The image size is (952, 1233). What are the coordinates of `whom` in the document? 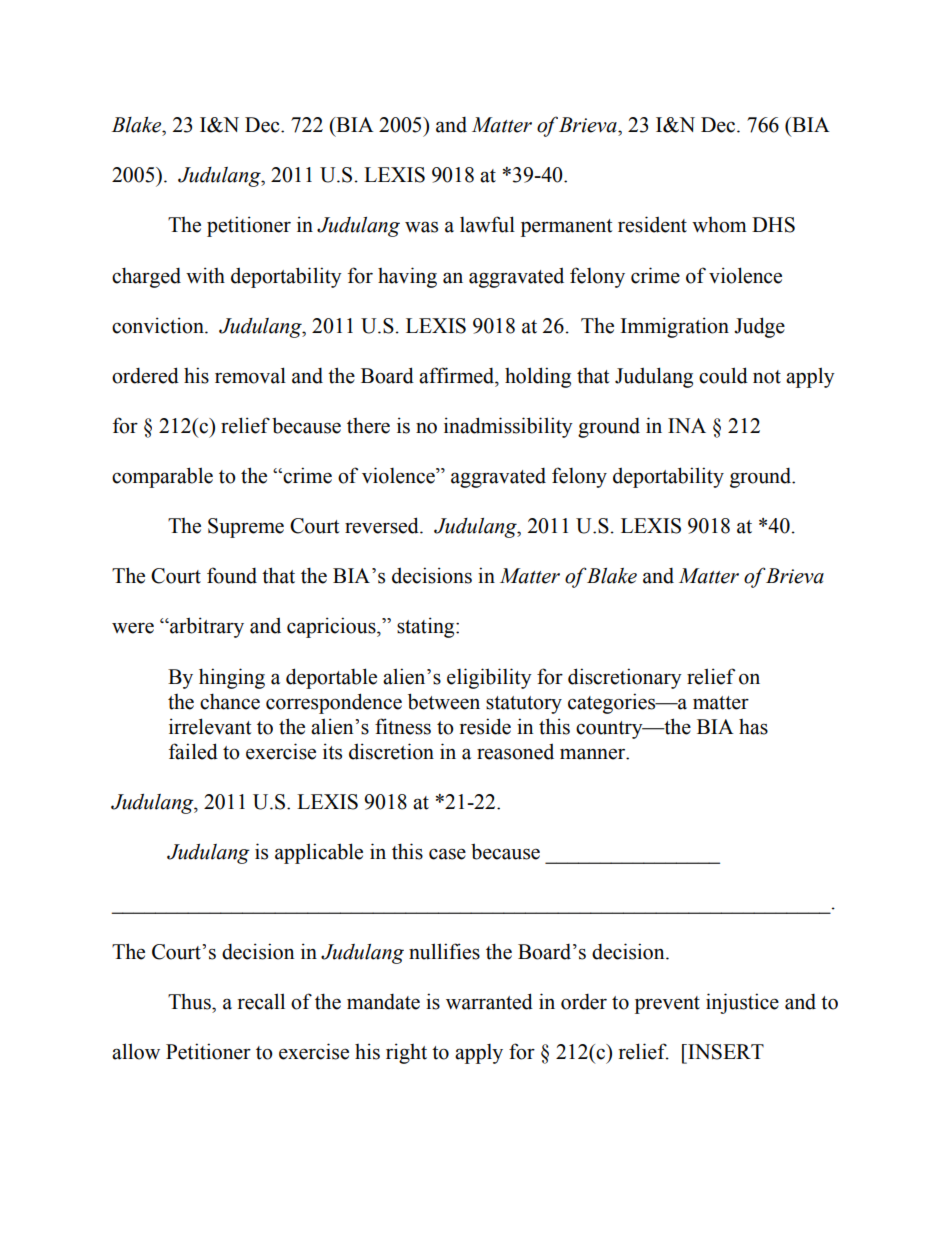 It's located at (719, 225).
